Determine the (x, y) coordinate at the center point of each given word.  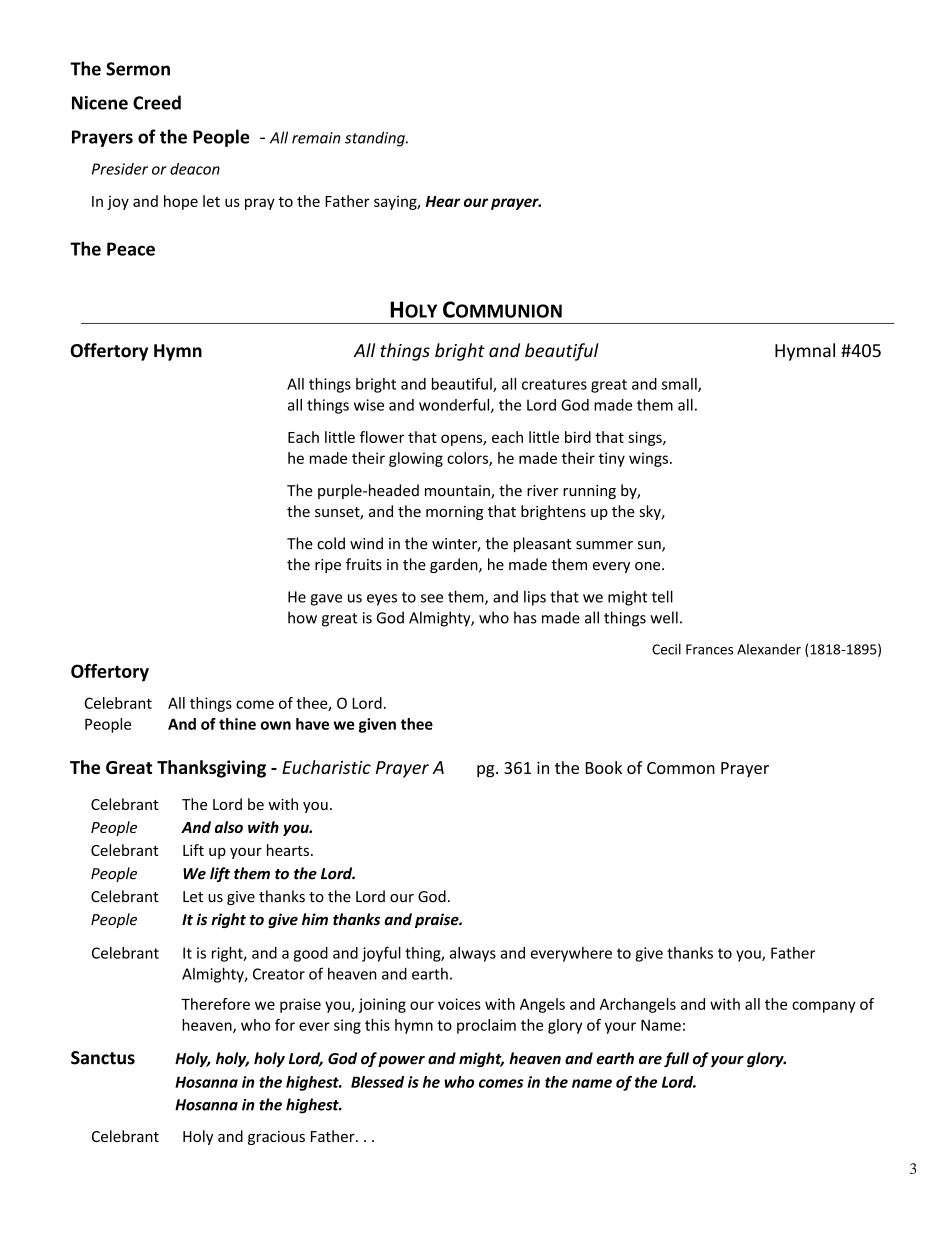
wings (648, 459)
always (473, 954)
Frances (709, 649)
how (302, 617)
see (432, 598)
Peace (131, 249)
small (680, 385)
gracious (276, 1138)
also (229, 827)
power (401, 1061)
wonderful (455, 405)
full (676, 1059)
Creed (157, 102)
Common (681, 768)
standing (376, 139)
